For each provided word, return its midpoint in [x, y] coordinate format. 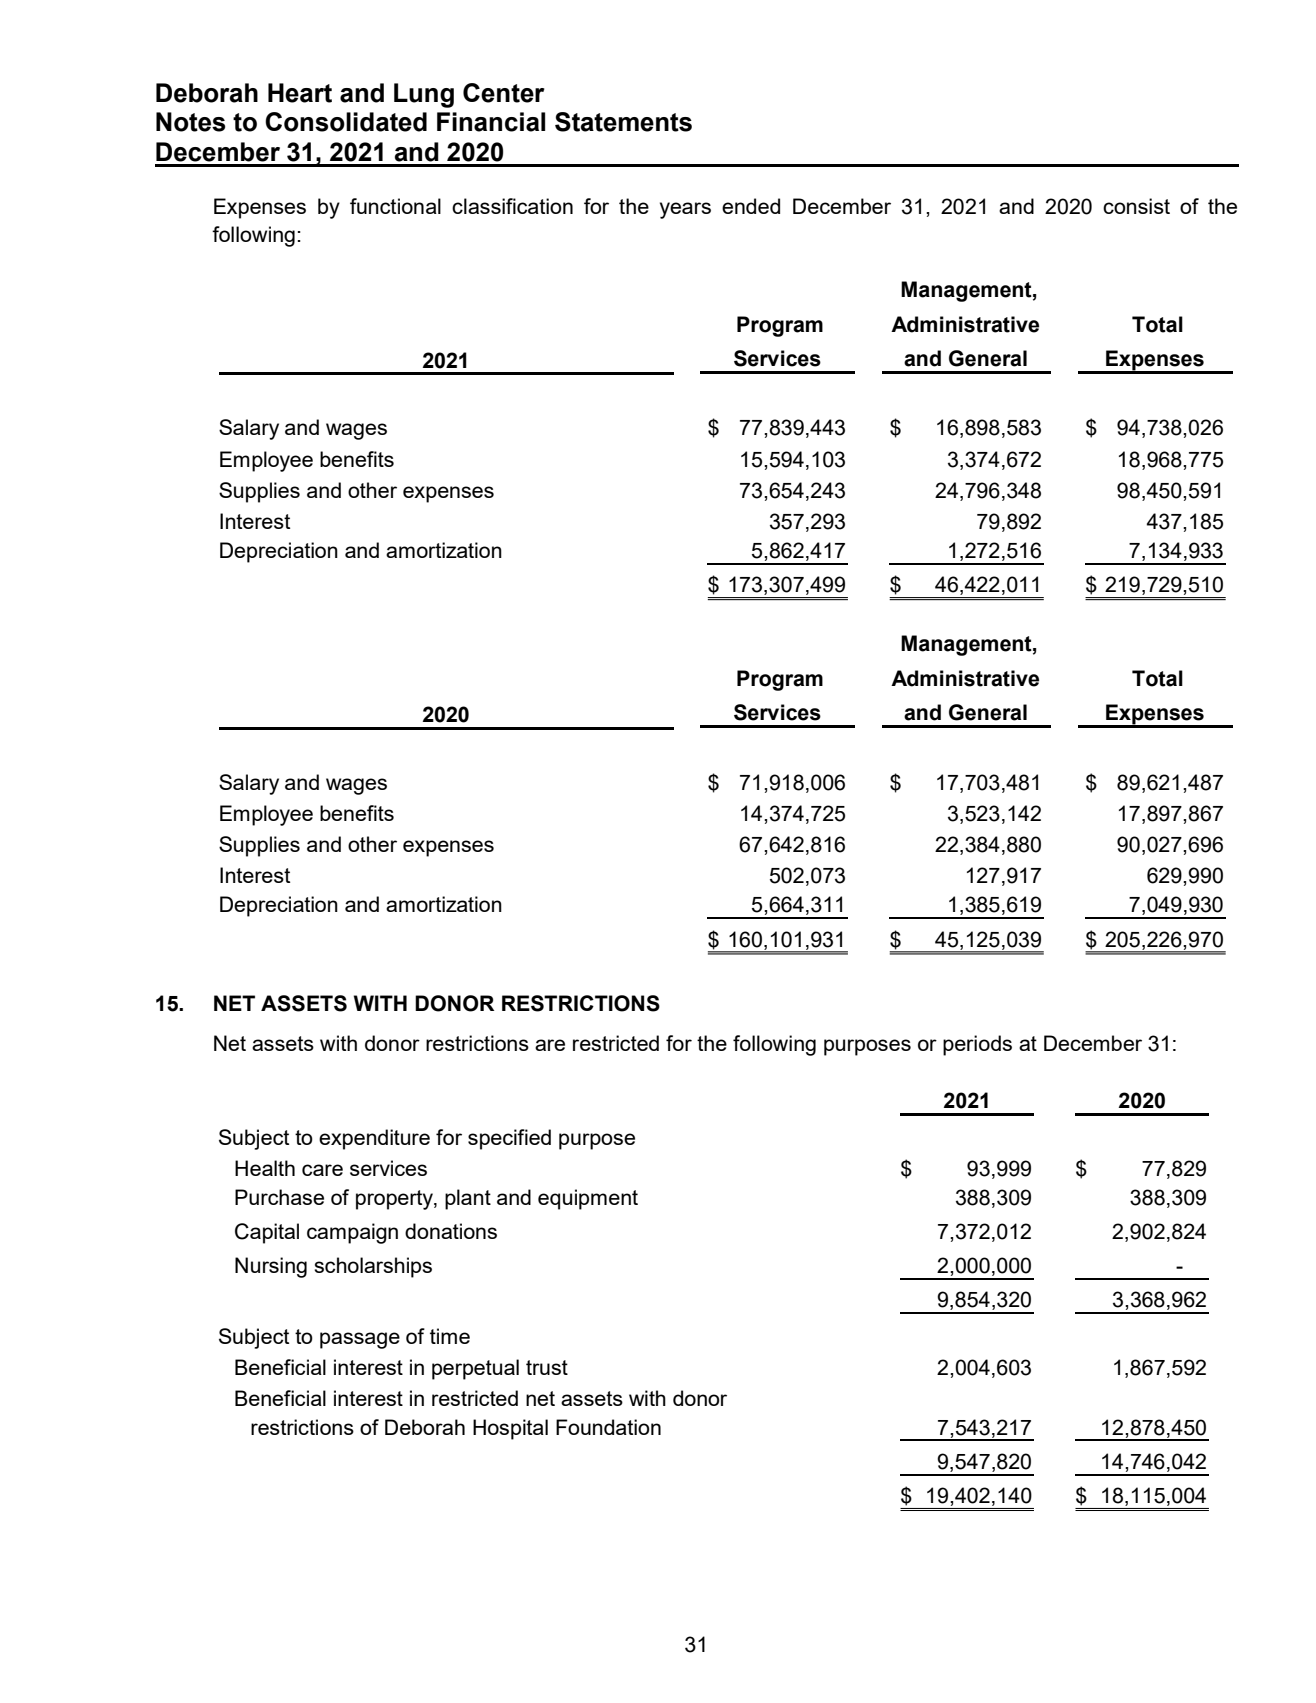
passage [360, 1340]
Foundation [608, 1427]
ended [751, 206]
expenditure [374, 1139]
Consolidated [346, 122]
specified [509, 1139]
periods [977, 1045]
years [685, 210]
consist [1136, 206]
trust [547, 1367]
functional [395, 206]
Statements [623, 122]
